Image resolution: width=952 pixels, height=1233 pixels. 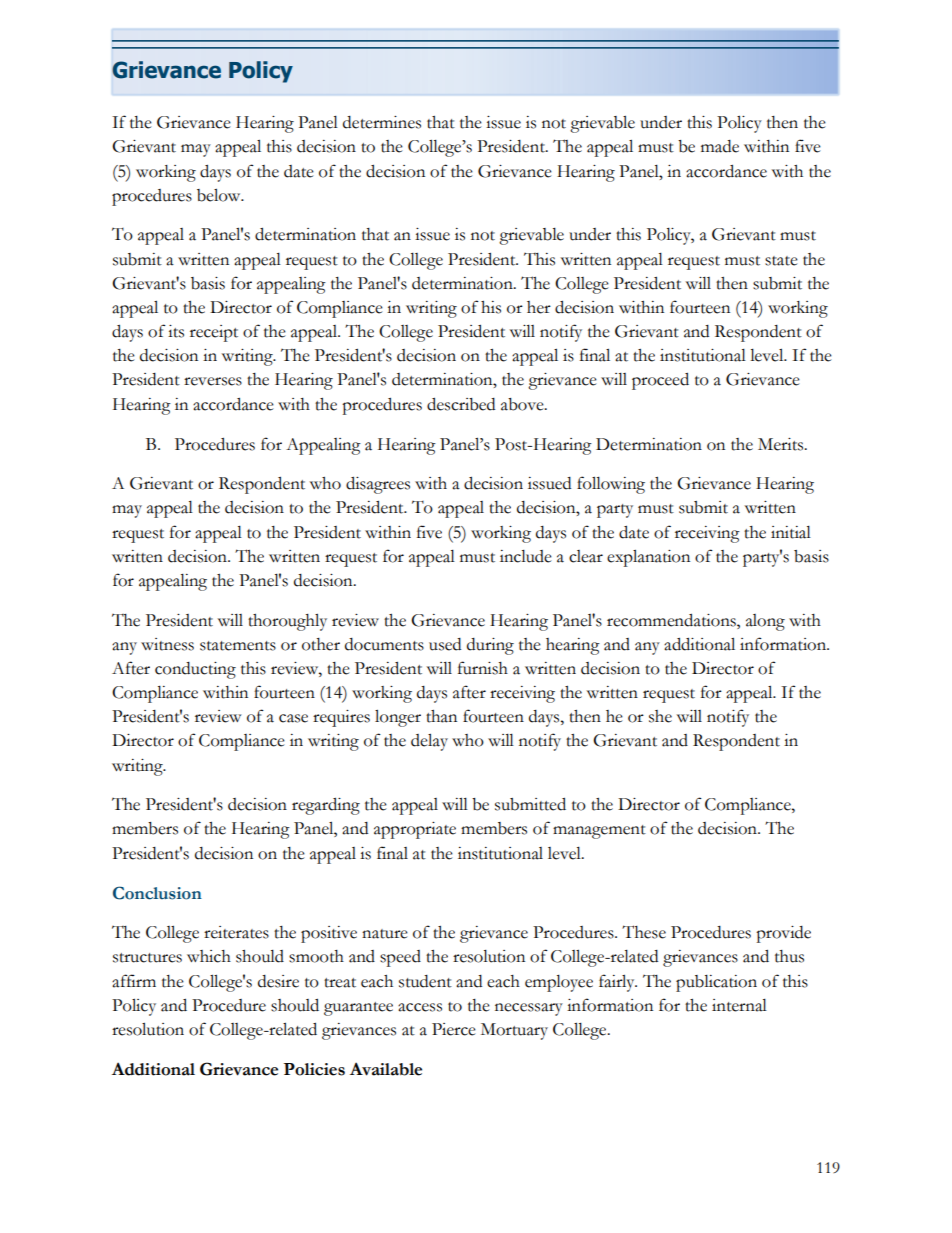 I want to click on internal, so click(x=739, y=1005).
